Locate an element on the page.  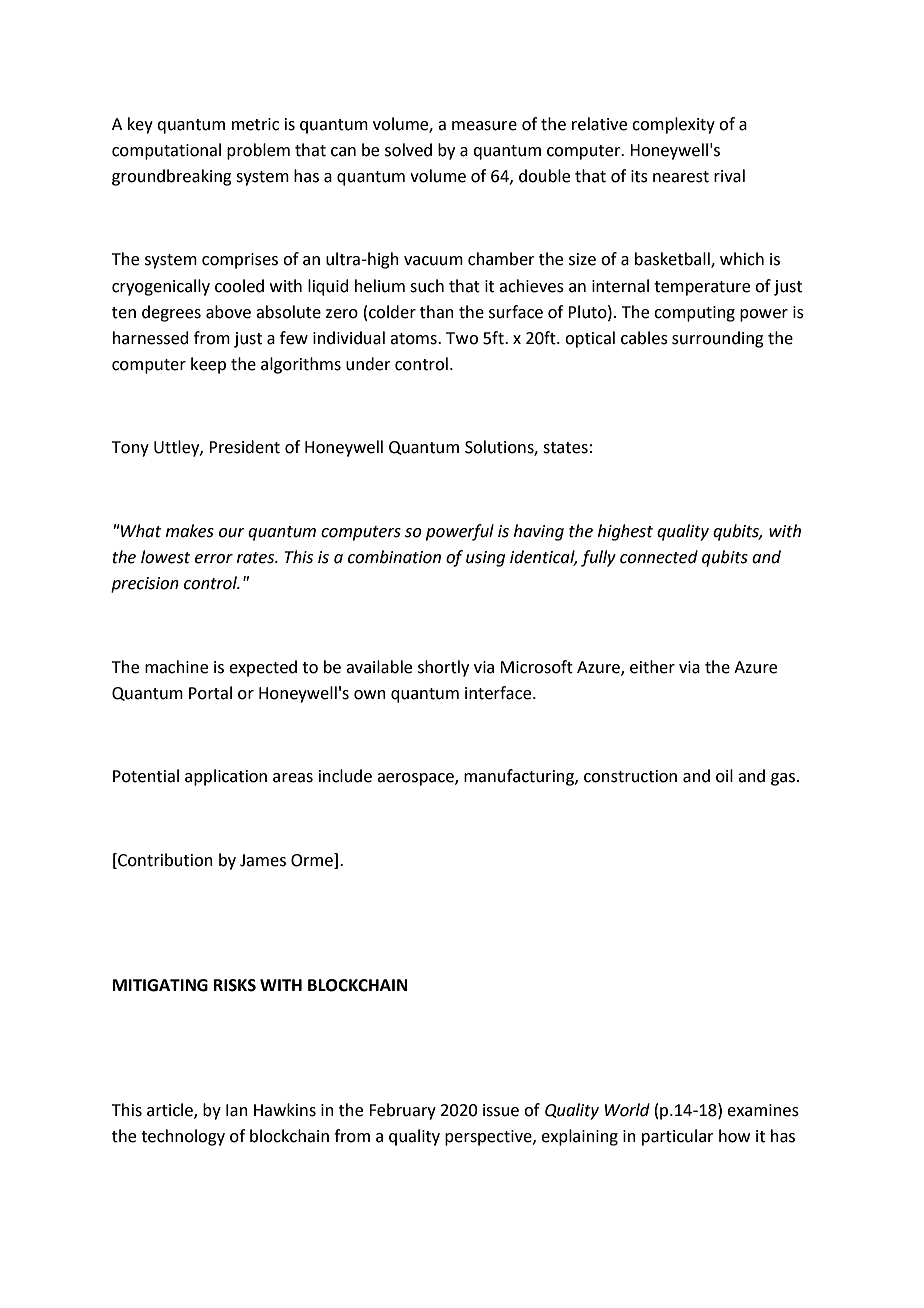
computational is located at coordinates (166, 151).
